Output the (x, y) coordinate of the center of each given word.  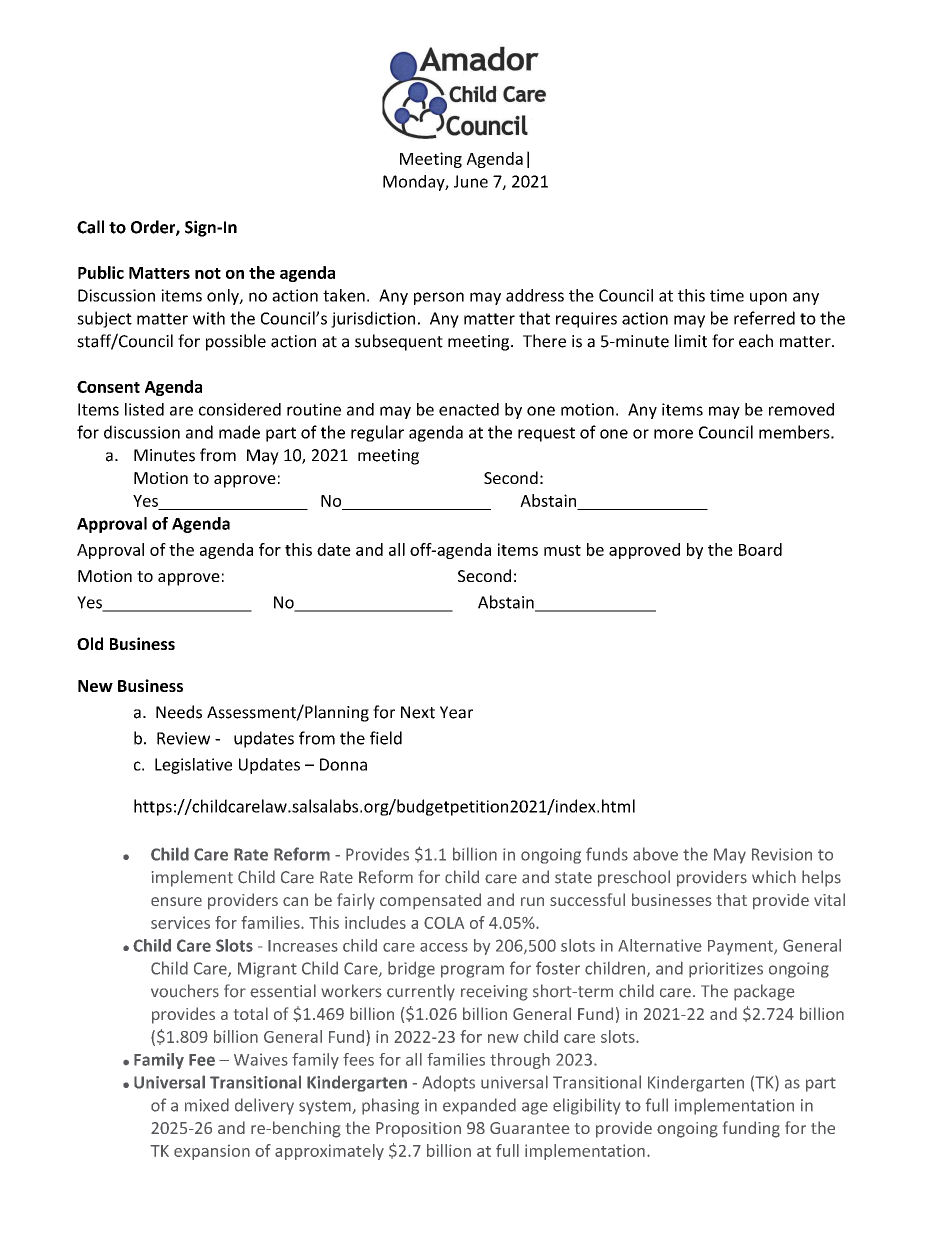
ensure (176, 901)
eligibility (586, 1106)
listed (144, 409)
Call (90, 227)
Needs (179, 712)
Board (760, 549)
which (774, 877)
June (471, 181)
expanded (479, 1106)
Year (456, 712)
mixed (207, 1105)
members (794, 432)
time (727, 295)
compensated (430, 901)
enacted (469, 409)
